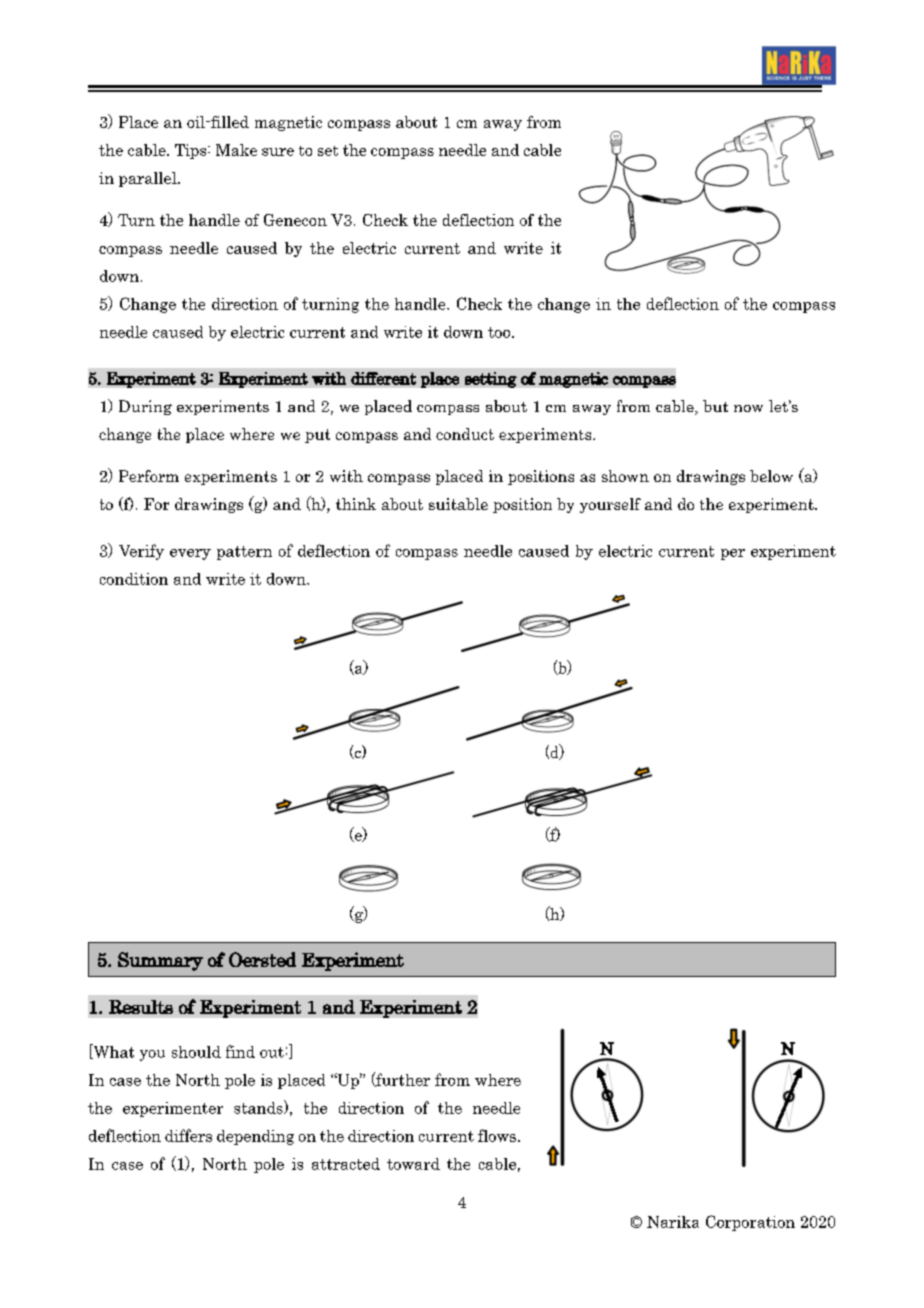  Describe the element at coordinates (497, 1135) in the image. I see `flows` at that location.
